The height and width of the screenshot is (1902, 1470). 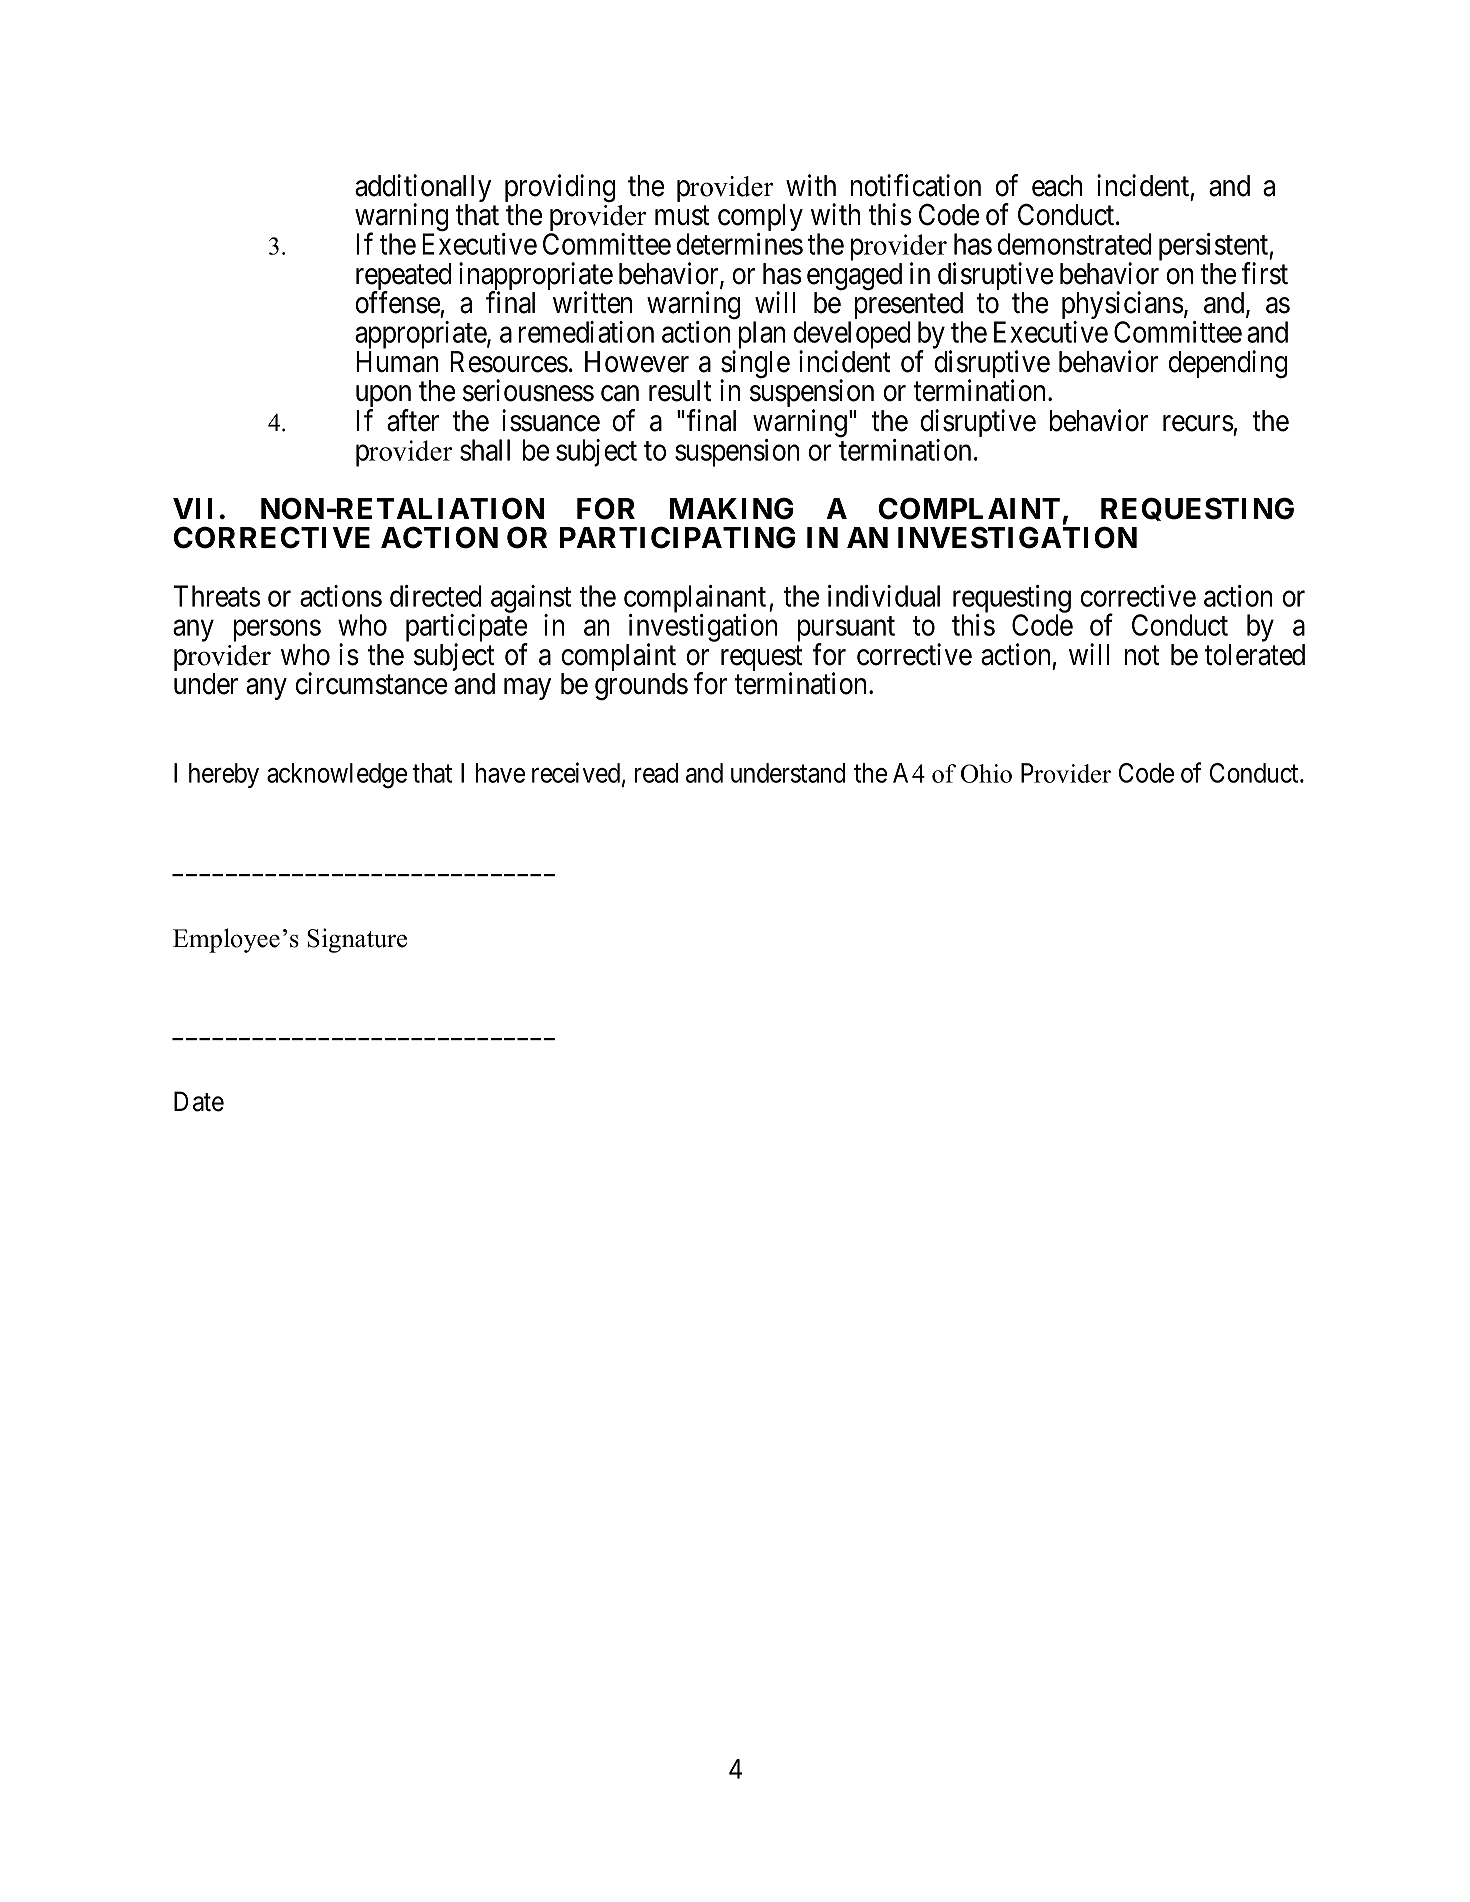 What do you see at coordinates (656, 773) in the screenshot?
I see `read` at bounding box center [656, 773].
